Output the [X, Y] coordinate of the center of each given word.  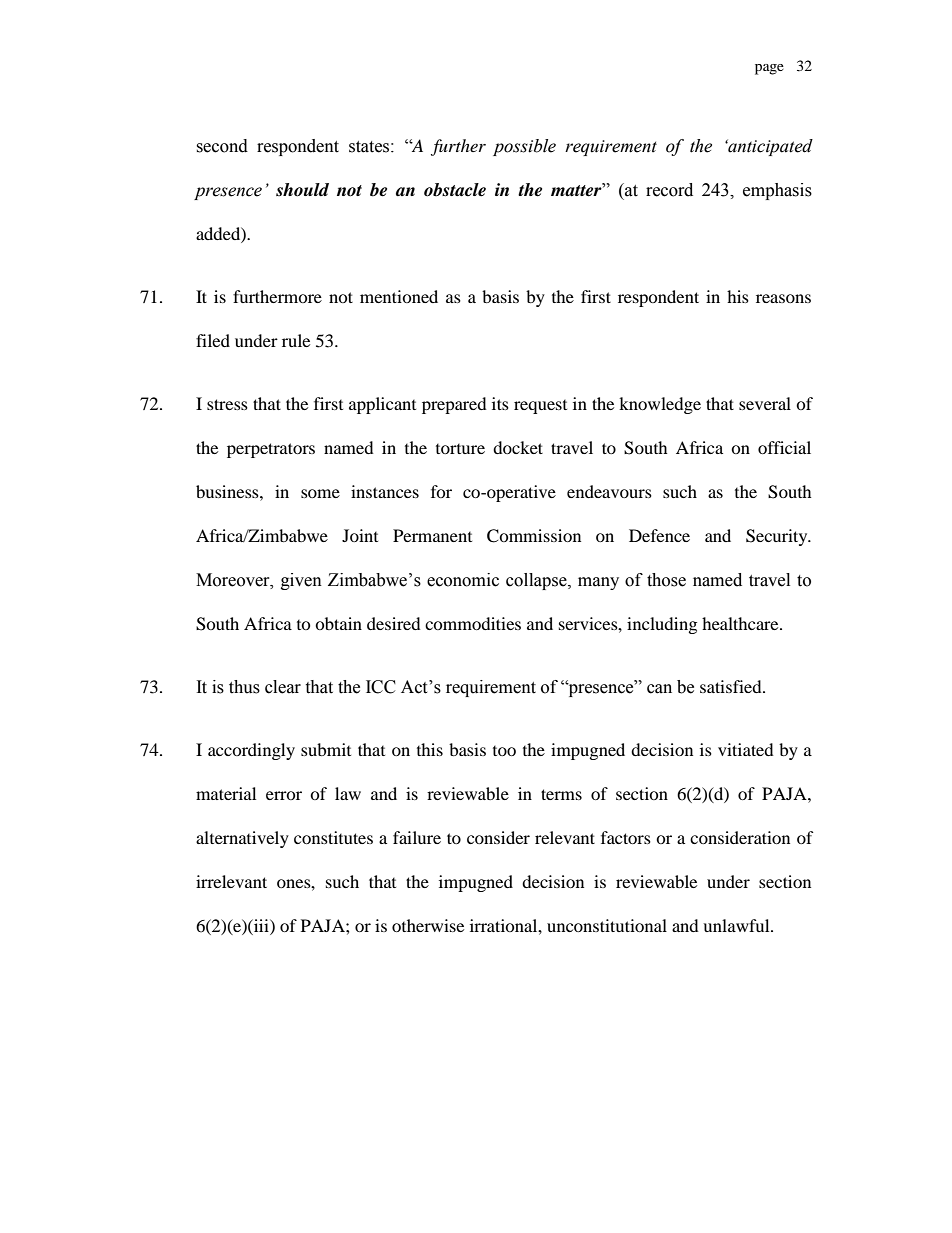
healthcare [741, 623]
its [500, 403]
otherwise [428, 925]
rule [296, 340]
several [765, 403]
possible [524, 147]
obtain [338, 623]
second [222, 146]
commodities [473, 623]
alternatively [242, 839]
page [769, 69]
